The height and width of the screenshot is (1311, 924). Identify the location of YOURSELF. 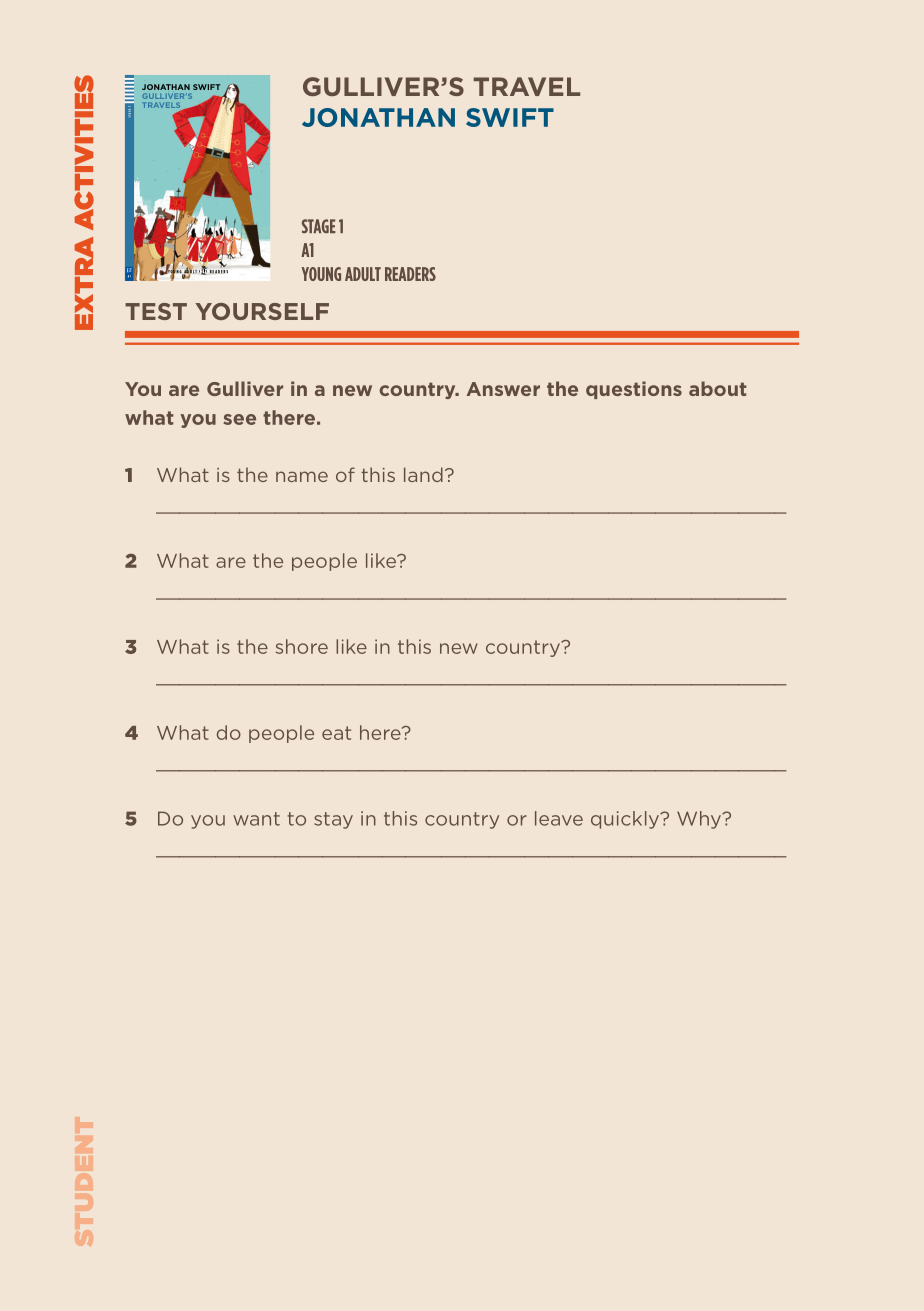
(262, 311).
